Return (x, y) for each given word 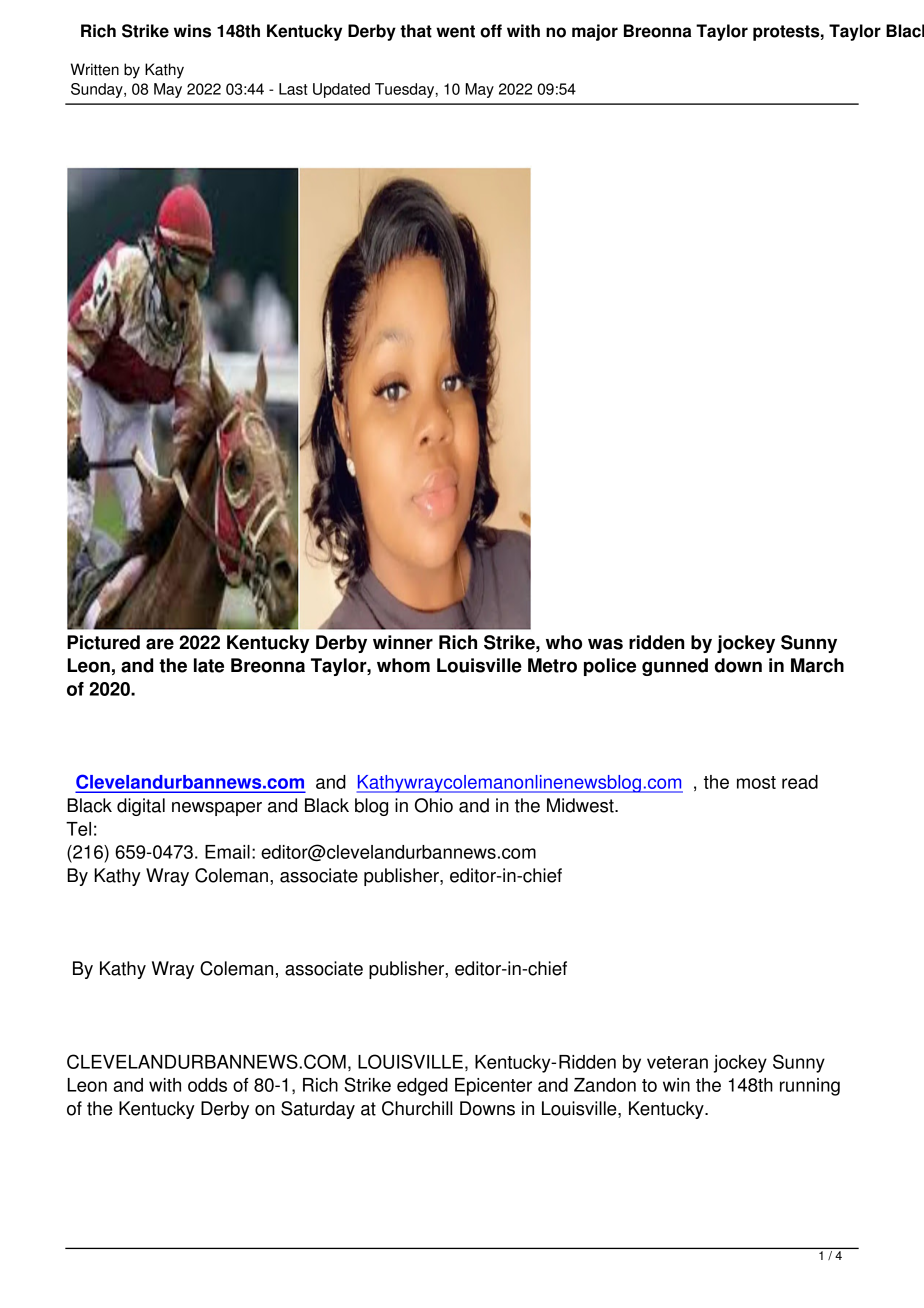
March (817, 665)
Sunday (98, 90)
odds (207, 1085)
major (595, 32)
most (756, 782)
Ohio (434, 805)
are (160, 644)
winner (403, 642)
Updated (341, 90)
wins (192, 31)
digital (141, 807)
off (491, 31)
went (455, 31)
